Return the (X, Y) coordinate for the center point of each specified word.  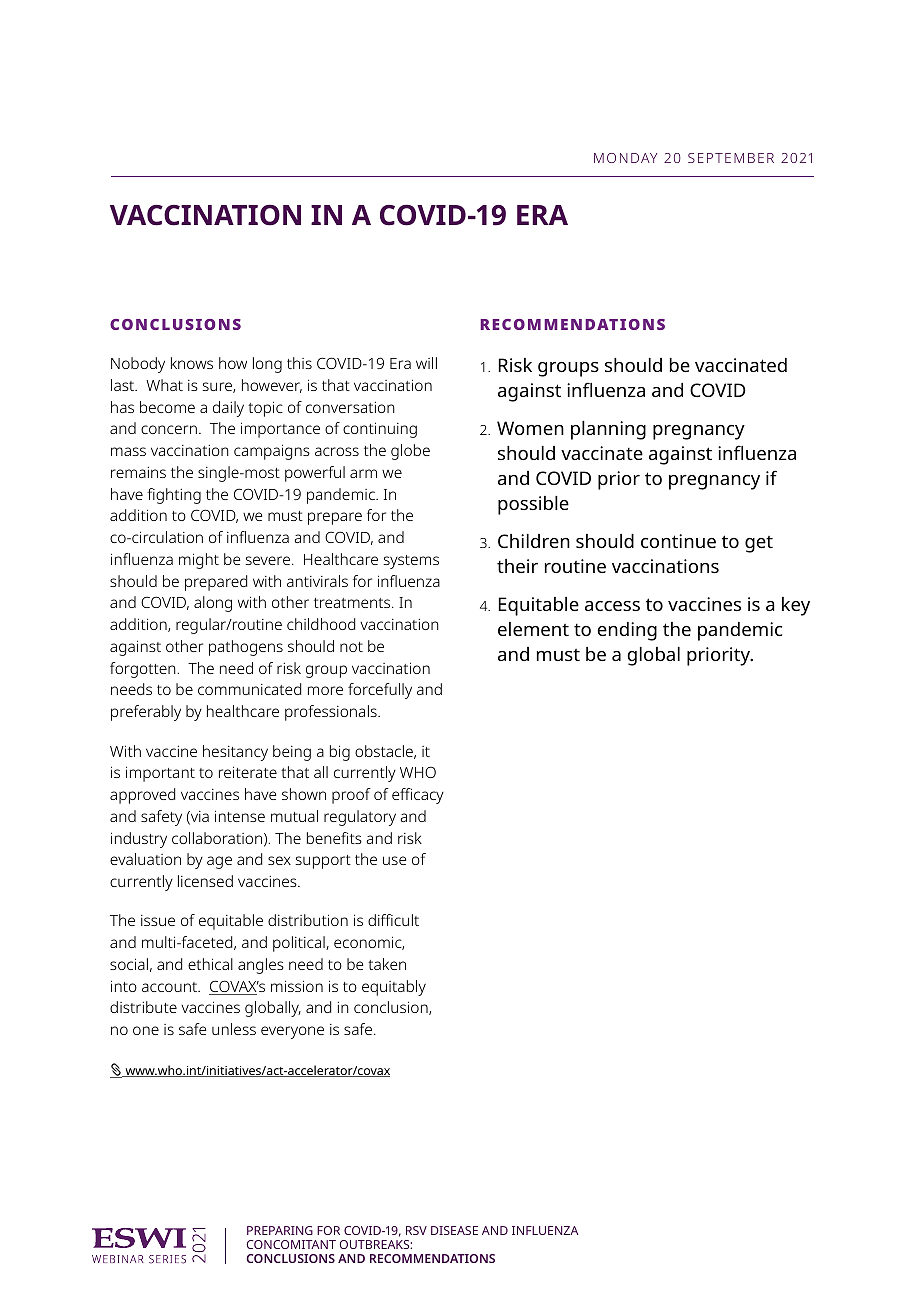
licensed (205, 881)
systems (411, 562)
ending (627, 631)
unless (234, 1029)
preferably (146, 713)
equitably (394, 988)
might (199, 561)
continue (678, 541)
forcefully (380, 691)
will (426, 363)
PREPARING (280, 1230)
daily (228, 409)
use (395, 860)
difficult (393, 920)
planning (608, 430)
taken (387, 964)
